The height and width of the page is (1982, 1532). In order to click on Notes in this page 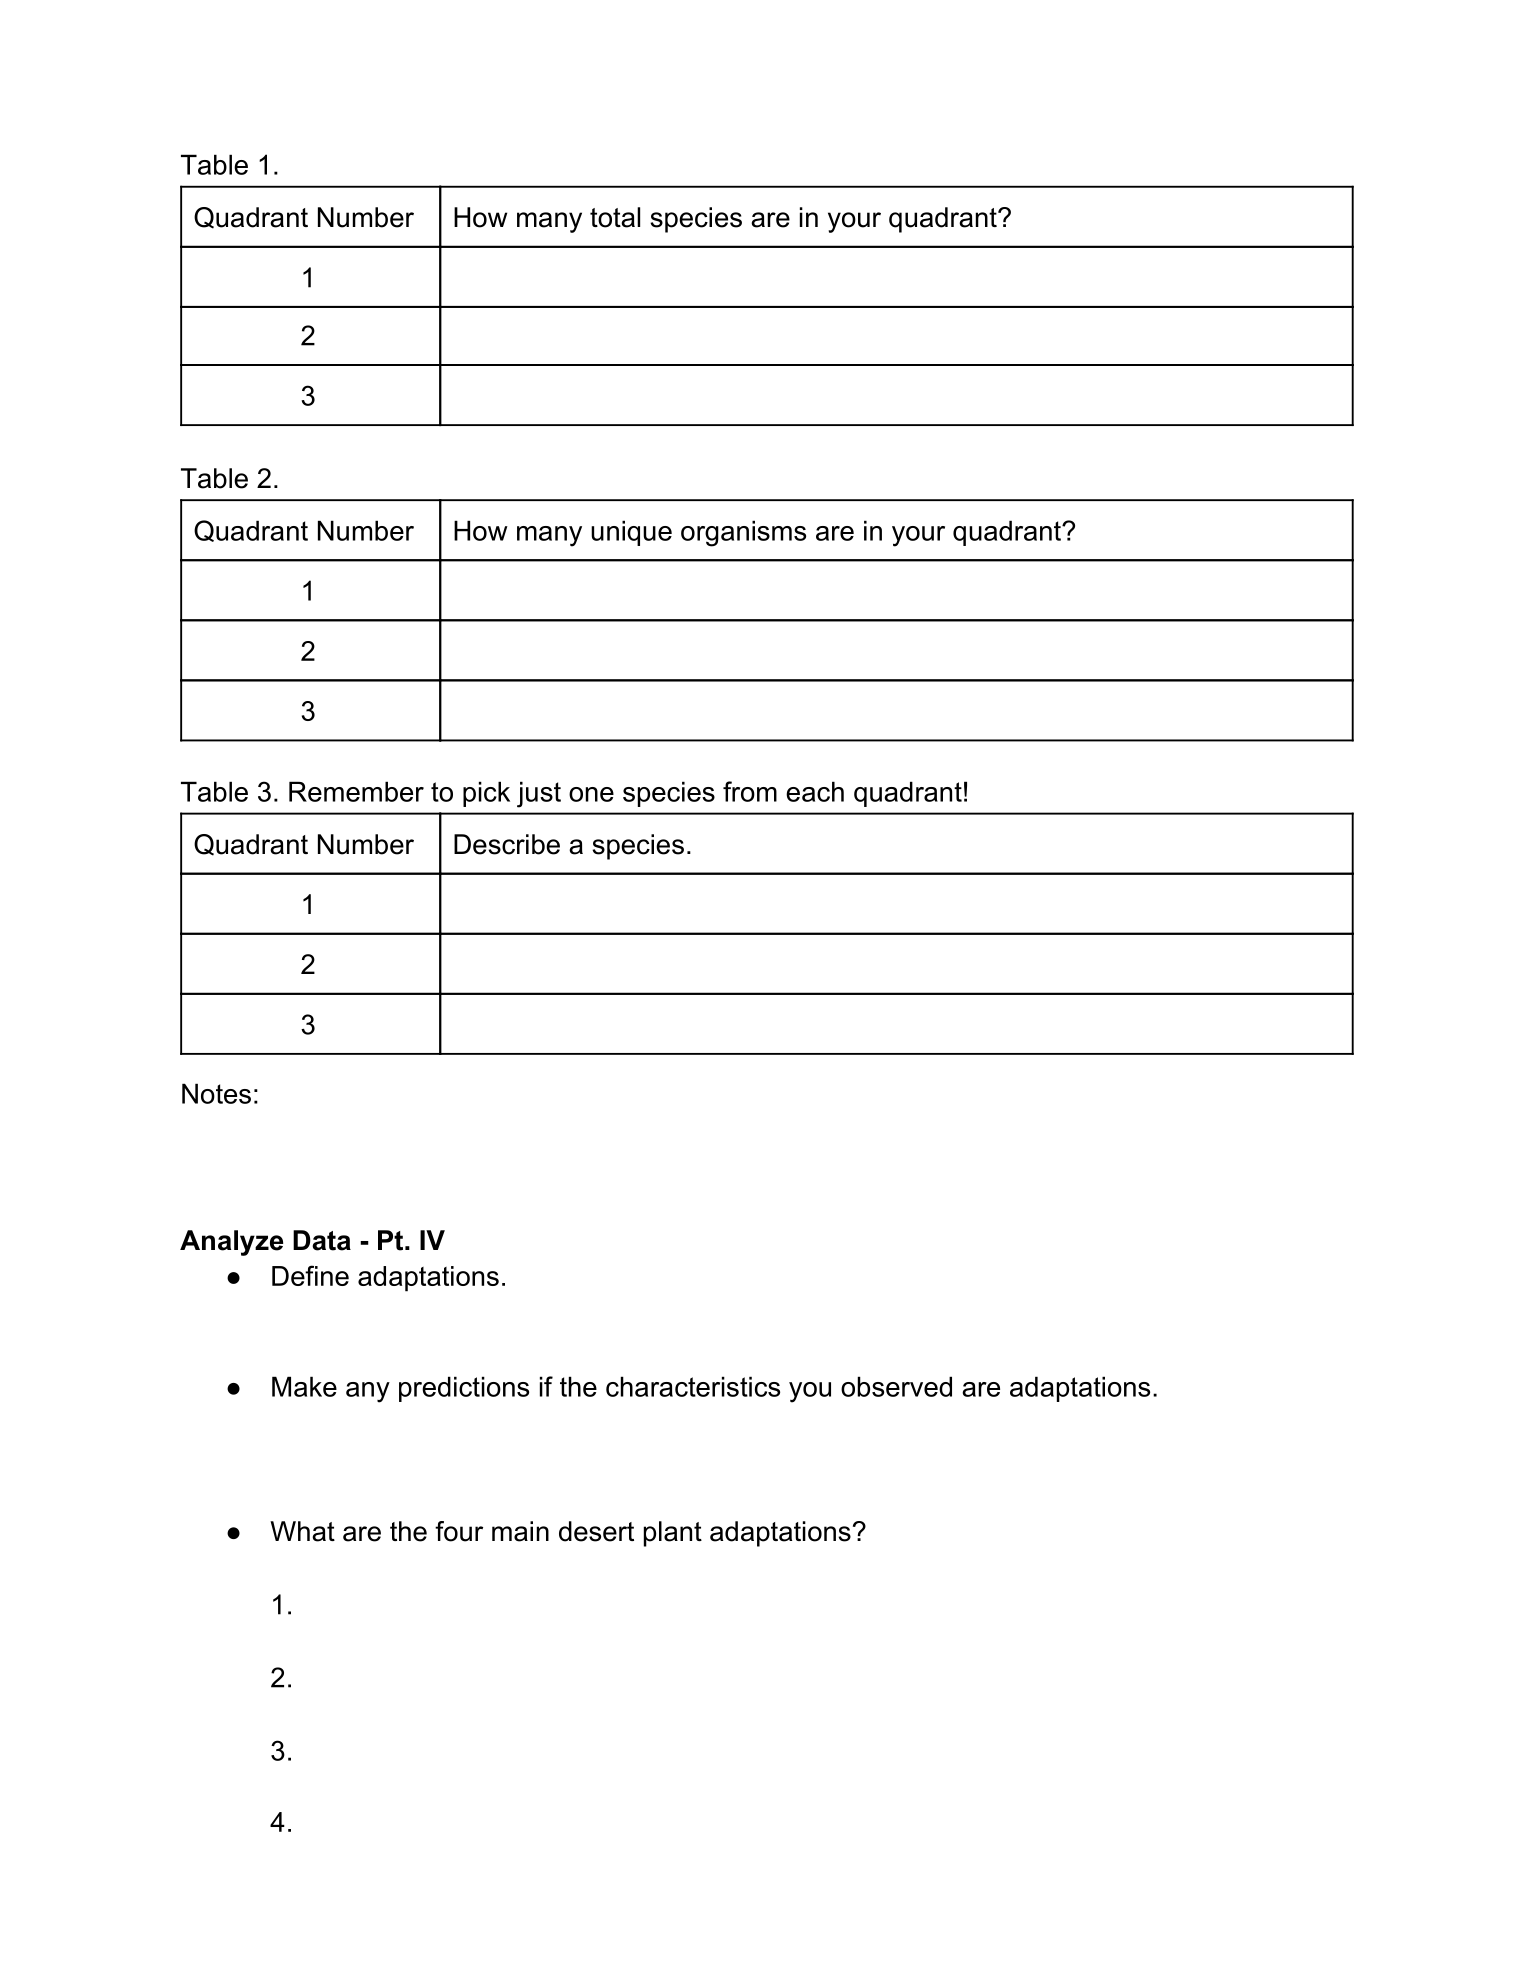, I will do `click(216, 1093)`.
